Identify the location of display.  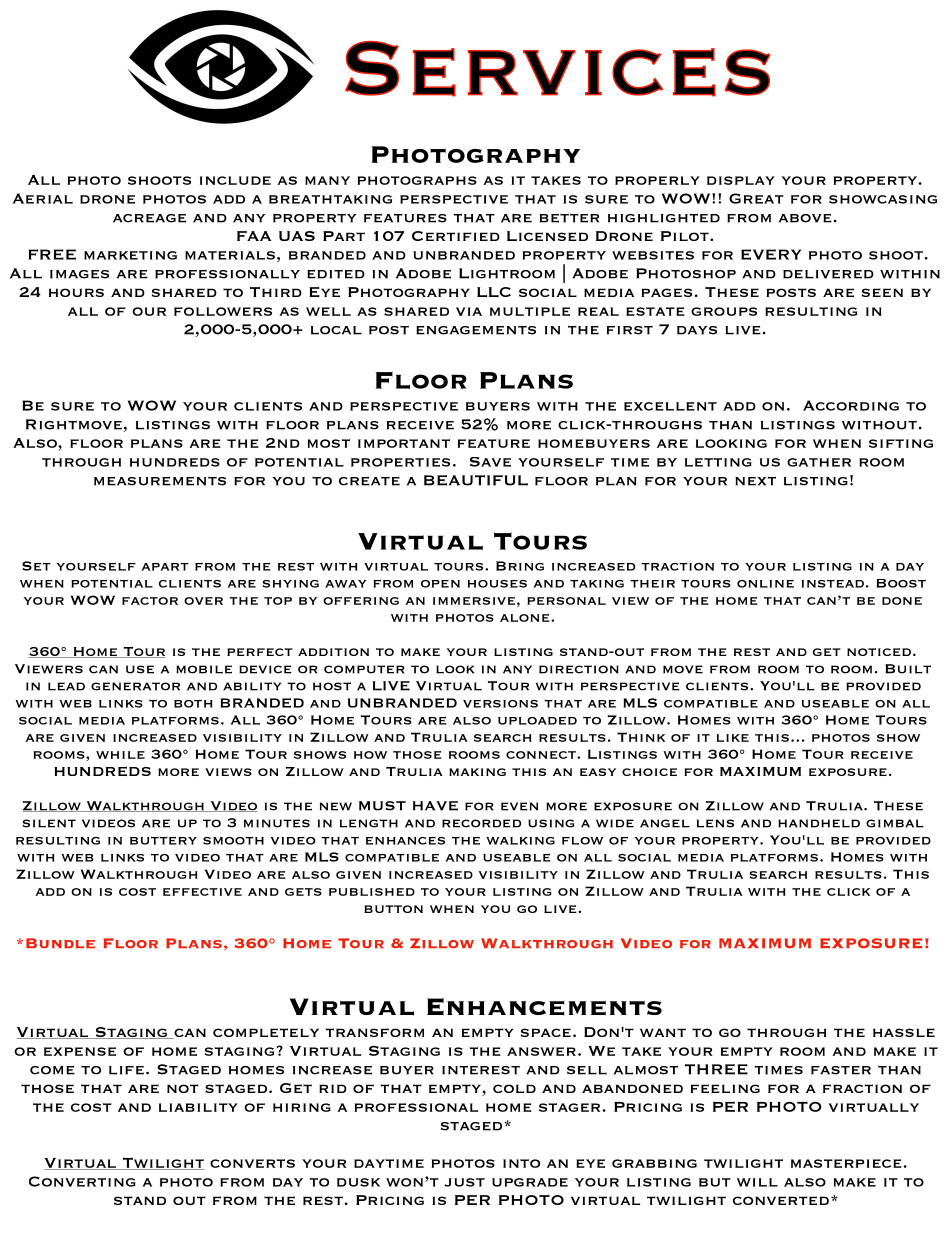
(741, 180).
